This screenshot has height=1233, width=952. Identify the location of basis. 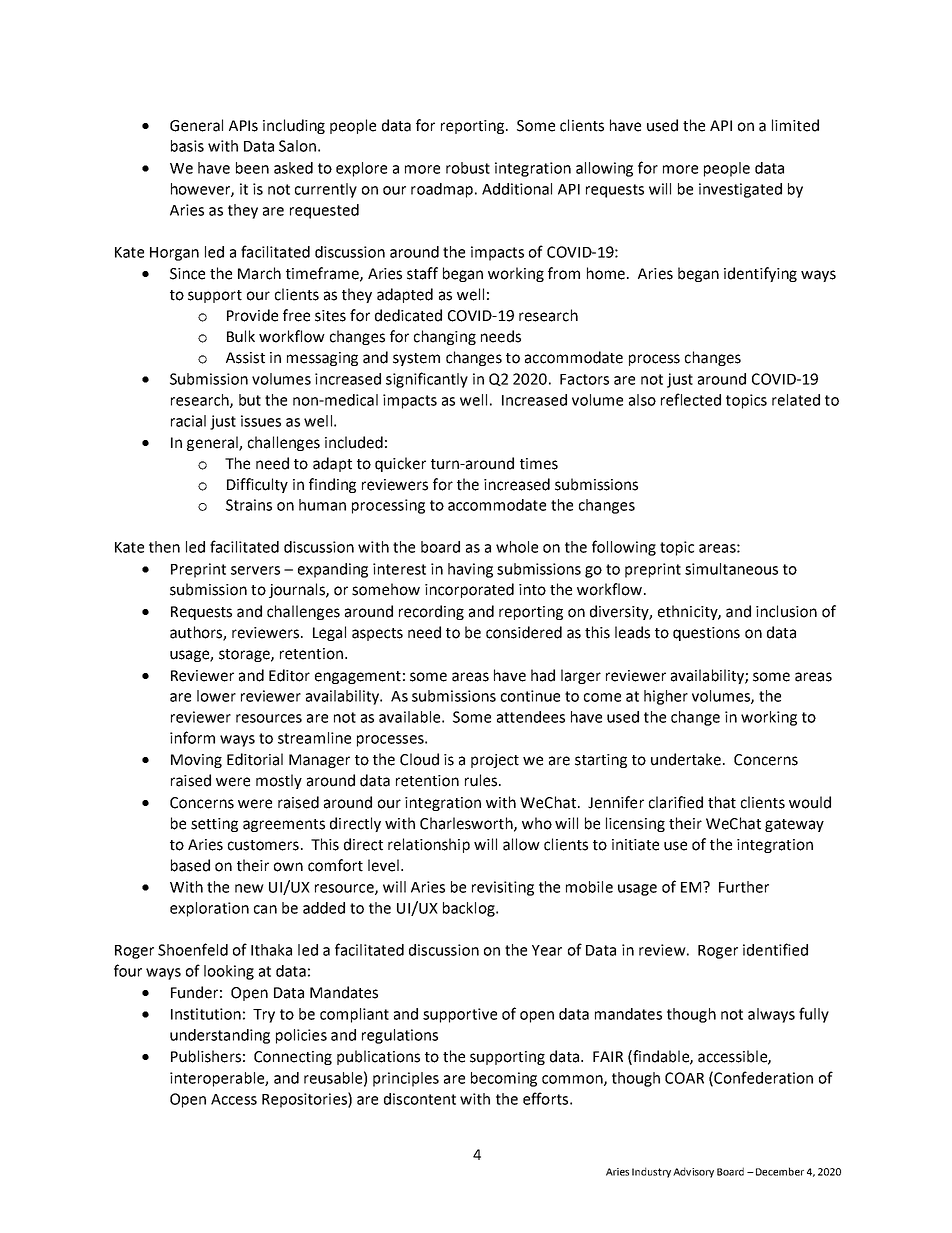
(187, 146).
